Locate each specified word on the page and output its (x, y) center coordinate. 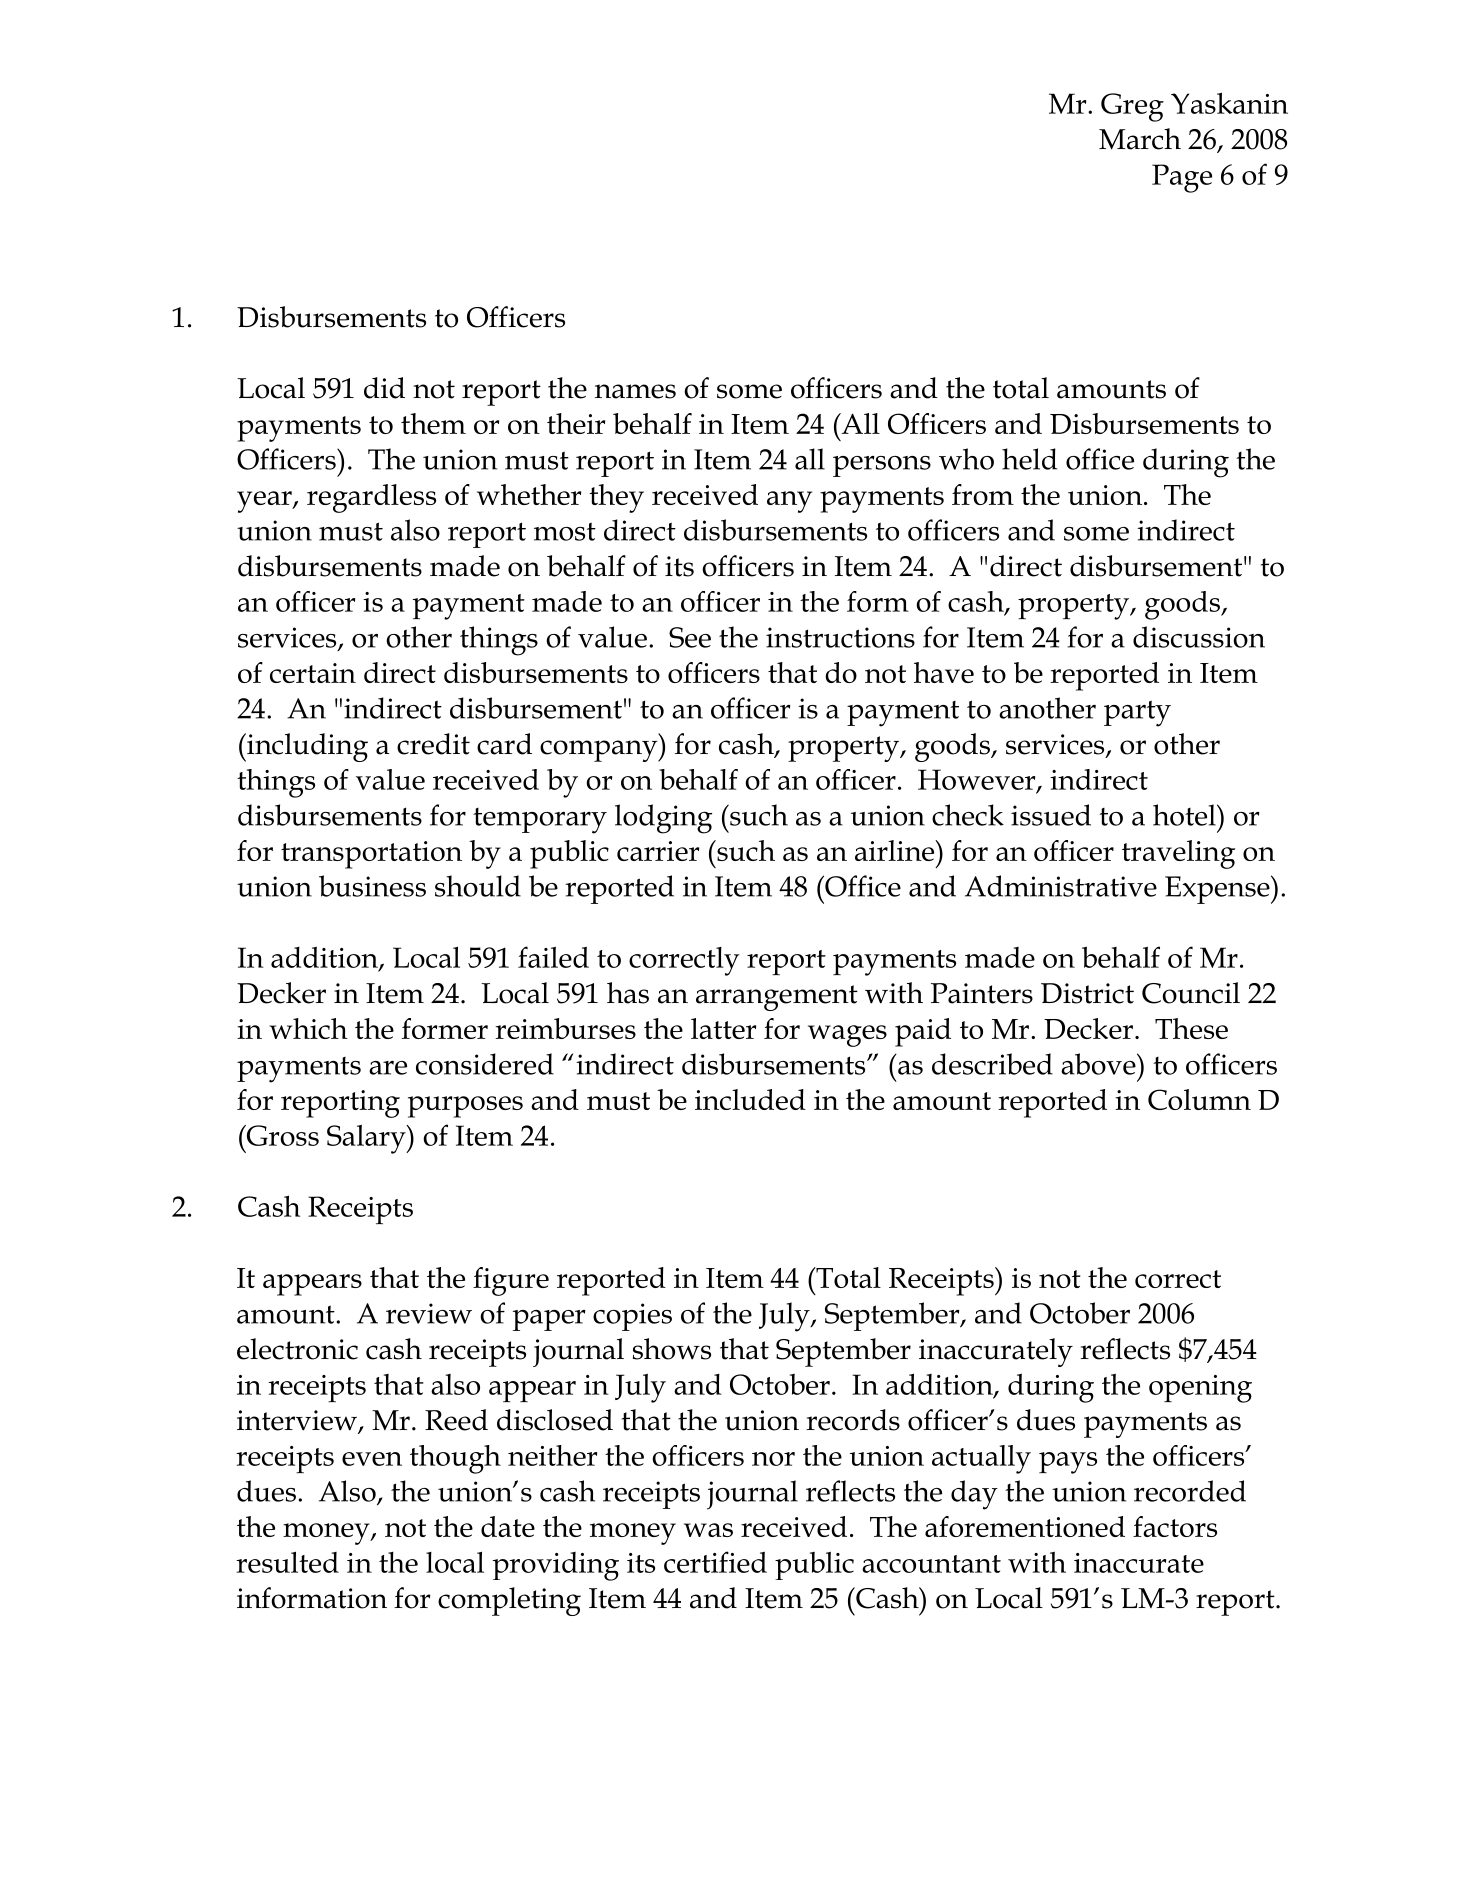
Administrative (1061, 886)
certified (715, 1562)
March (1140, 139)
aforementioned (1025, 1526)
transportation (371, 855)
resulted (287, 1562)
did (384, 388)
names (635, 391)
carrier (658, 851)
